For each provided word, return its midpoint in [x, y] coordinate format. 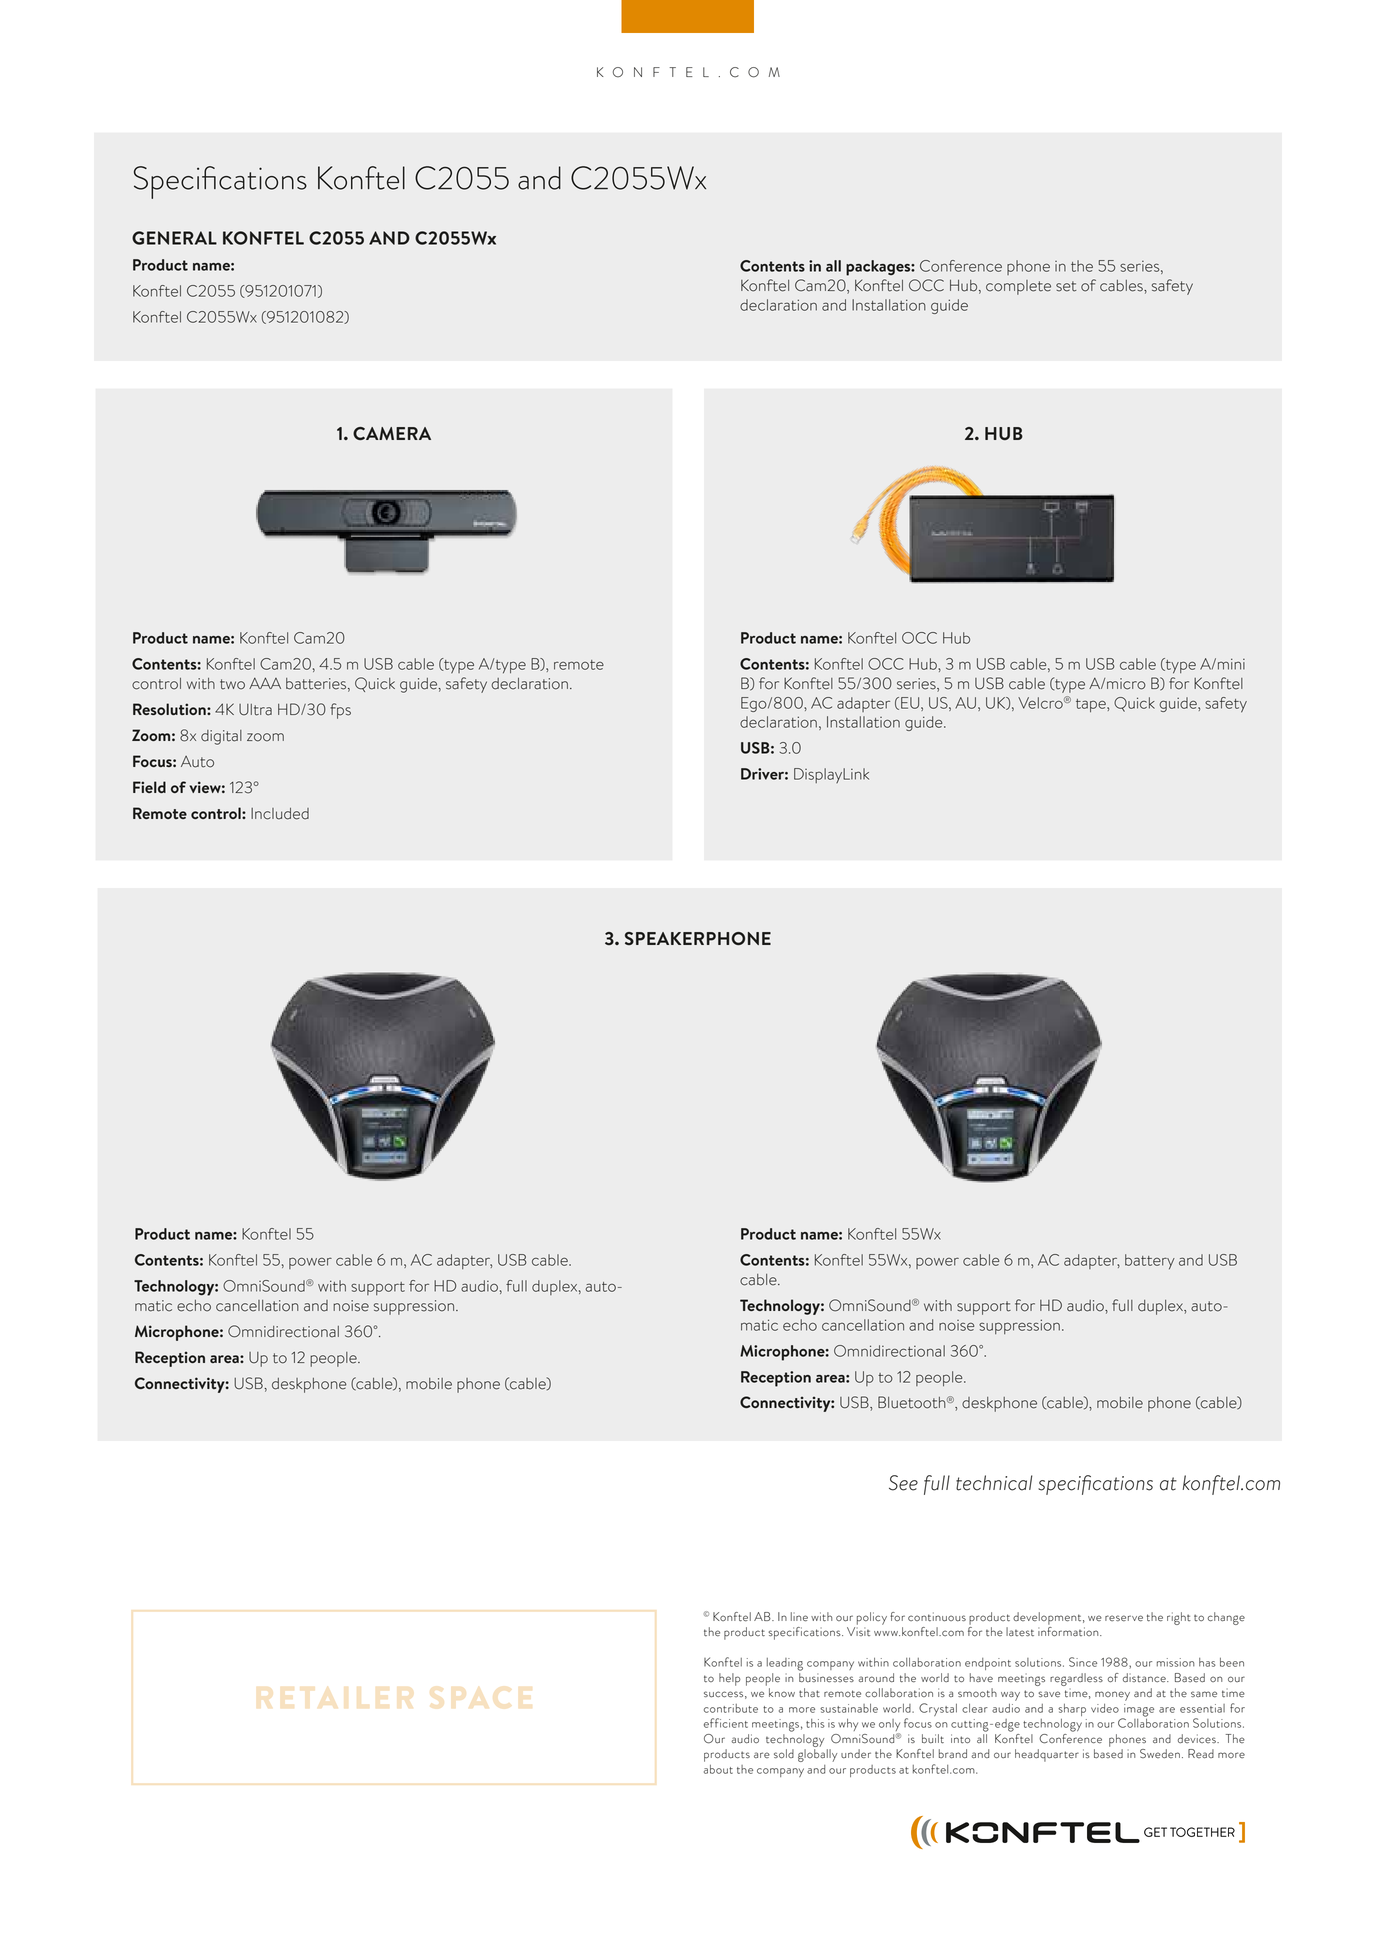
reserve [1124, 1618]
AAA [265, 683]
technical [994, 1483]
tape [1092, 705]
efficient [726, 1723]
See [903, 1483]
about [718, 1769]
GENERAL [174, 238]
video [1105, 1708]
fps [340, 711]
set [1066, 286]
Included [280, 814]
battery [1150, 1262]
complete [1018, 287]
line [799, 1617]
